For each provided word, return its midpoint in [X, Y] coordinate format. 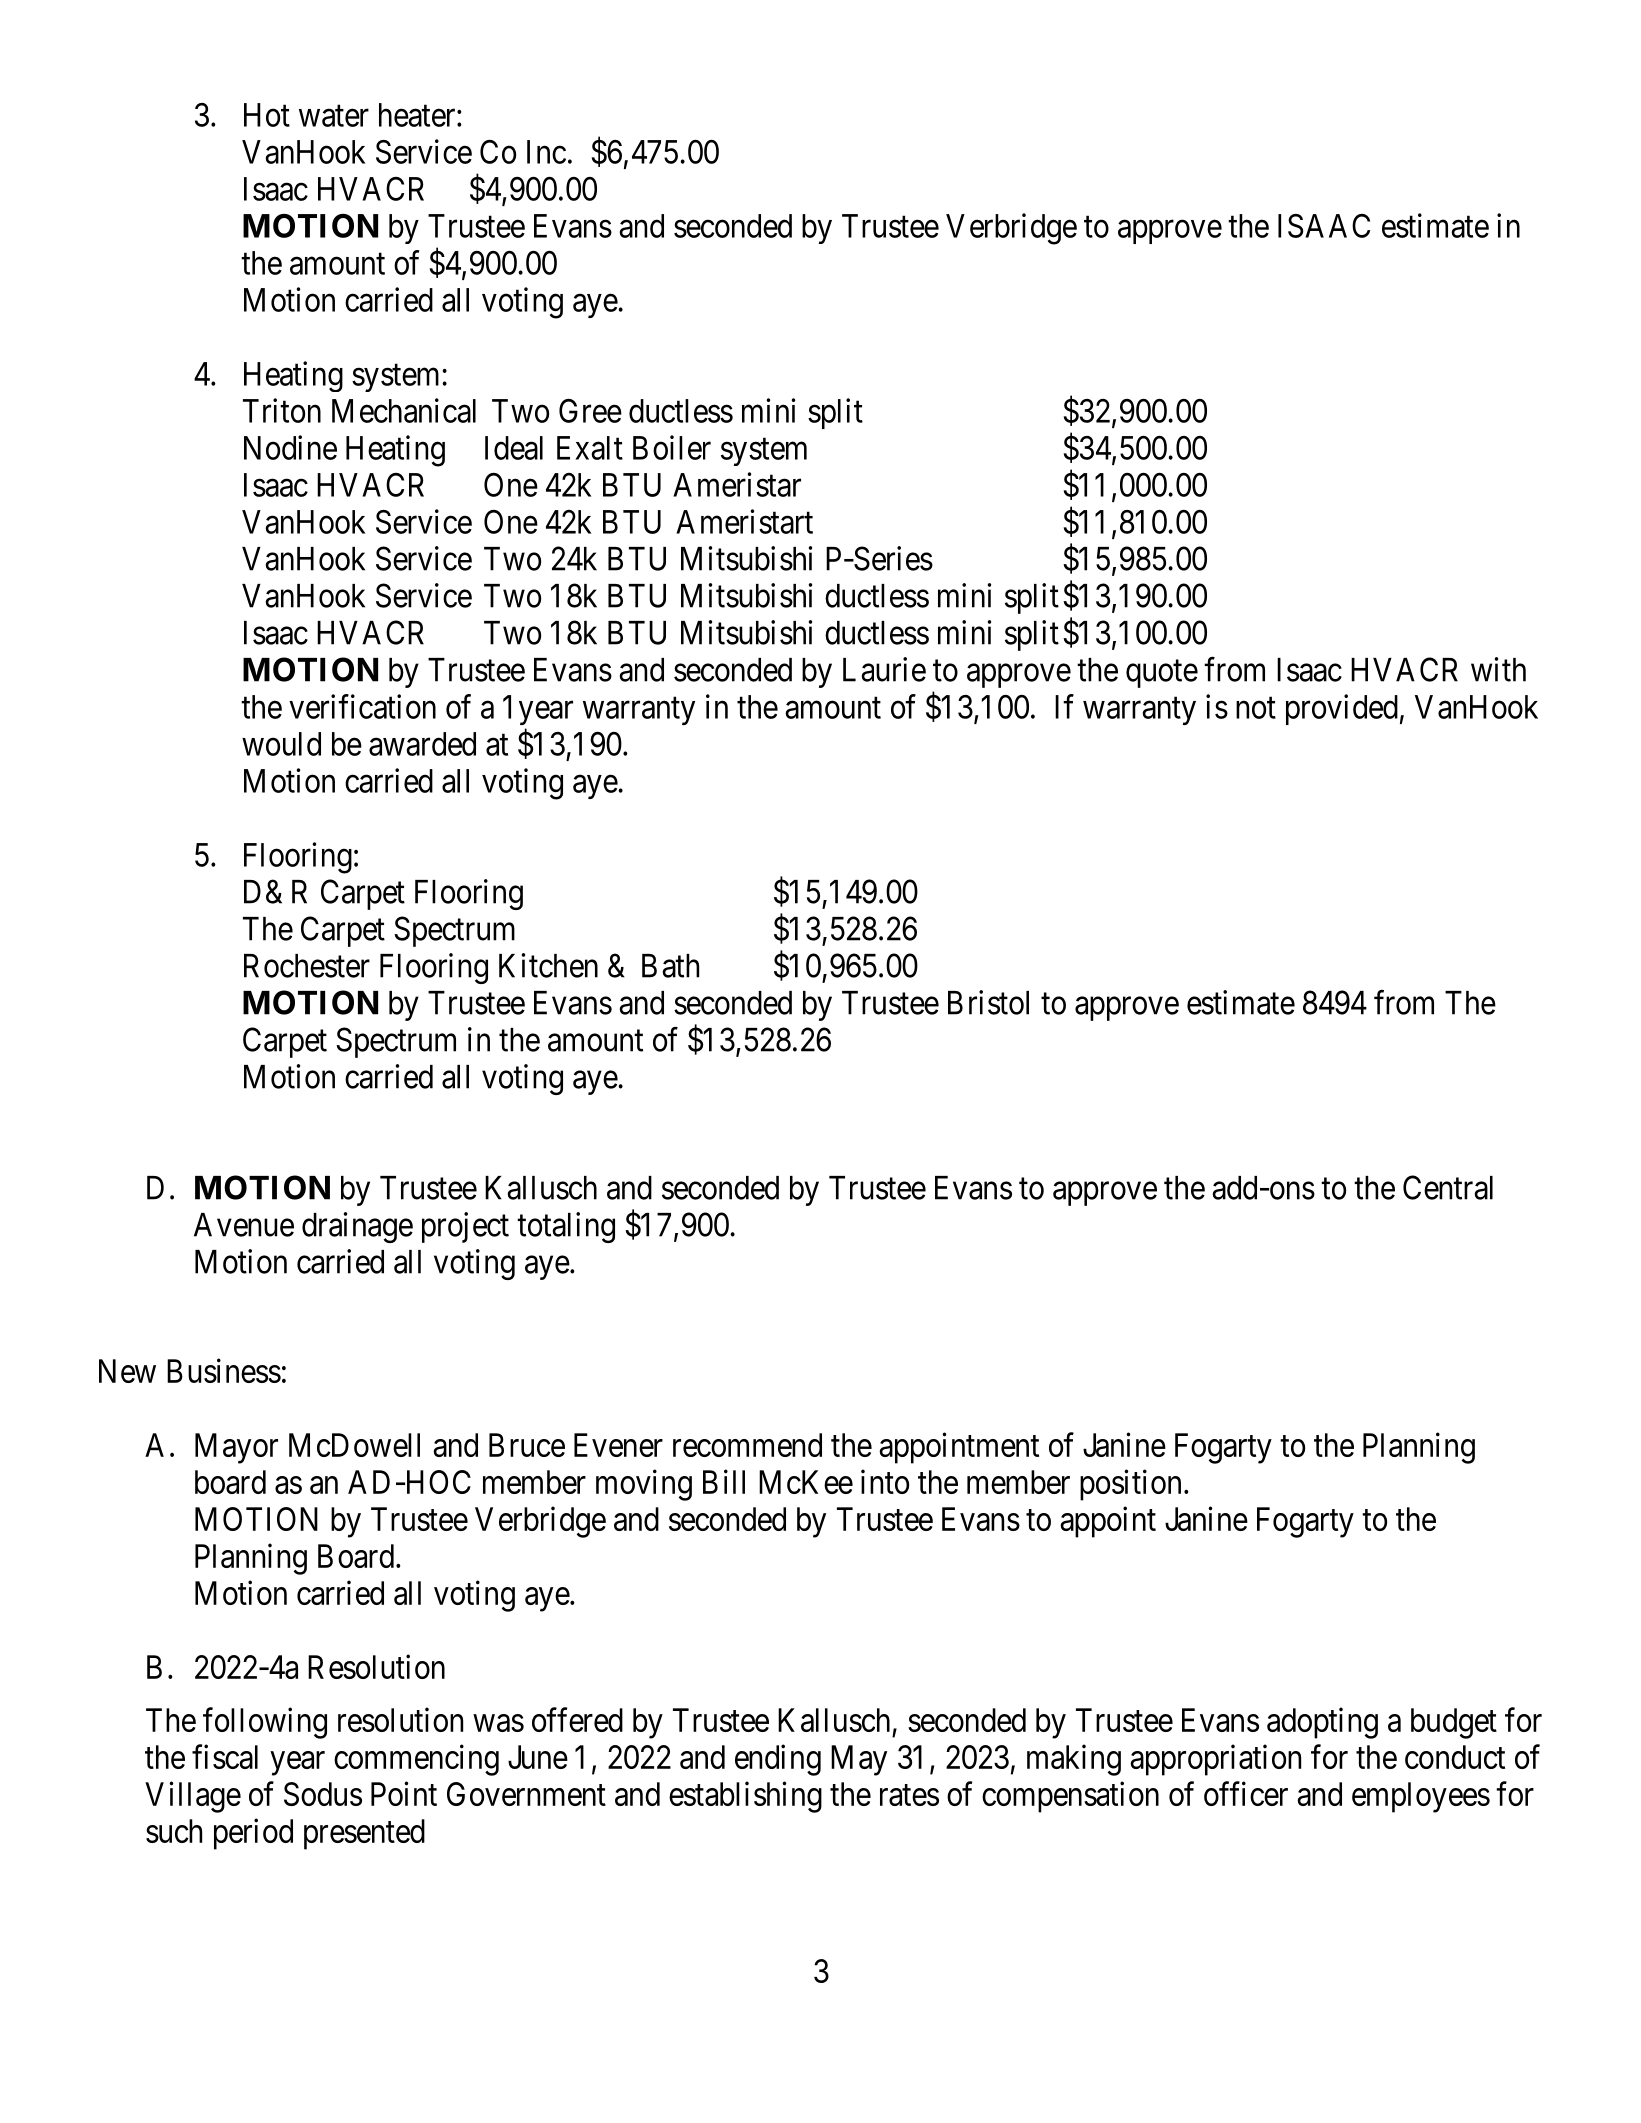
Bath [670, 966]
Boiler [672, 447]
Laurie [884, 669]
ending [778, 1760]
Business [224, 1370]
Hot [267, 115]
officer [1246, 1793]
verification [362, 706]
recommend [747, 1445]
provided [1342, 709]
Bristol [988, 1002]
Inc [546, 152]
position [1130, 1485]
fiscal [225, 1756]
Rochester [307, 966]
